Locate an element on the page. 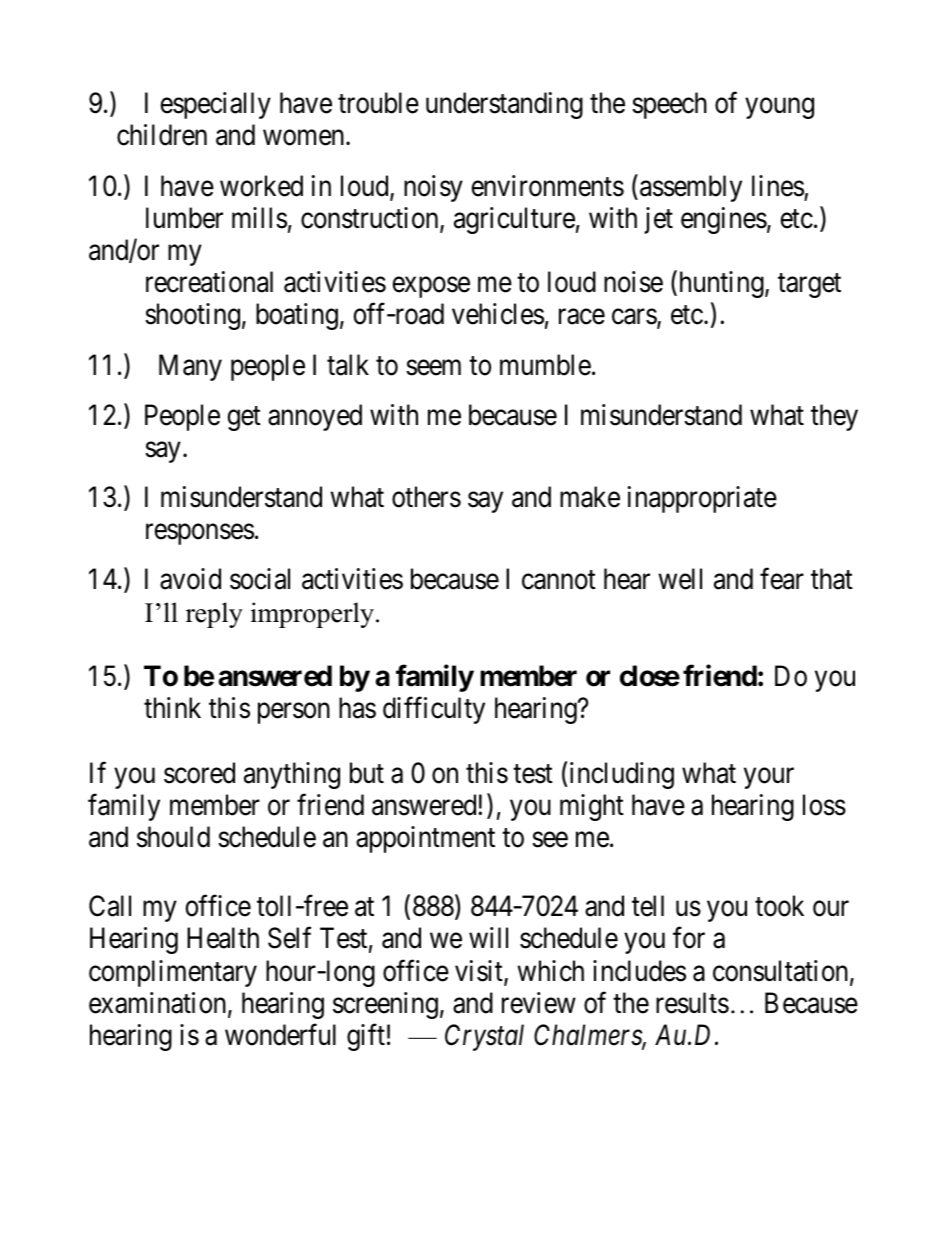 The width and height of the page is (952, 1233). young is located at coordinates (779, 108).
